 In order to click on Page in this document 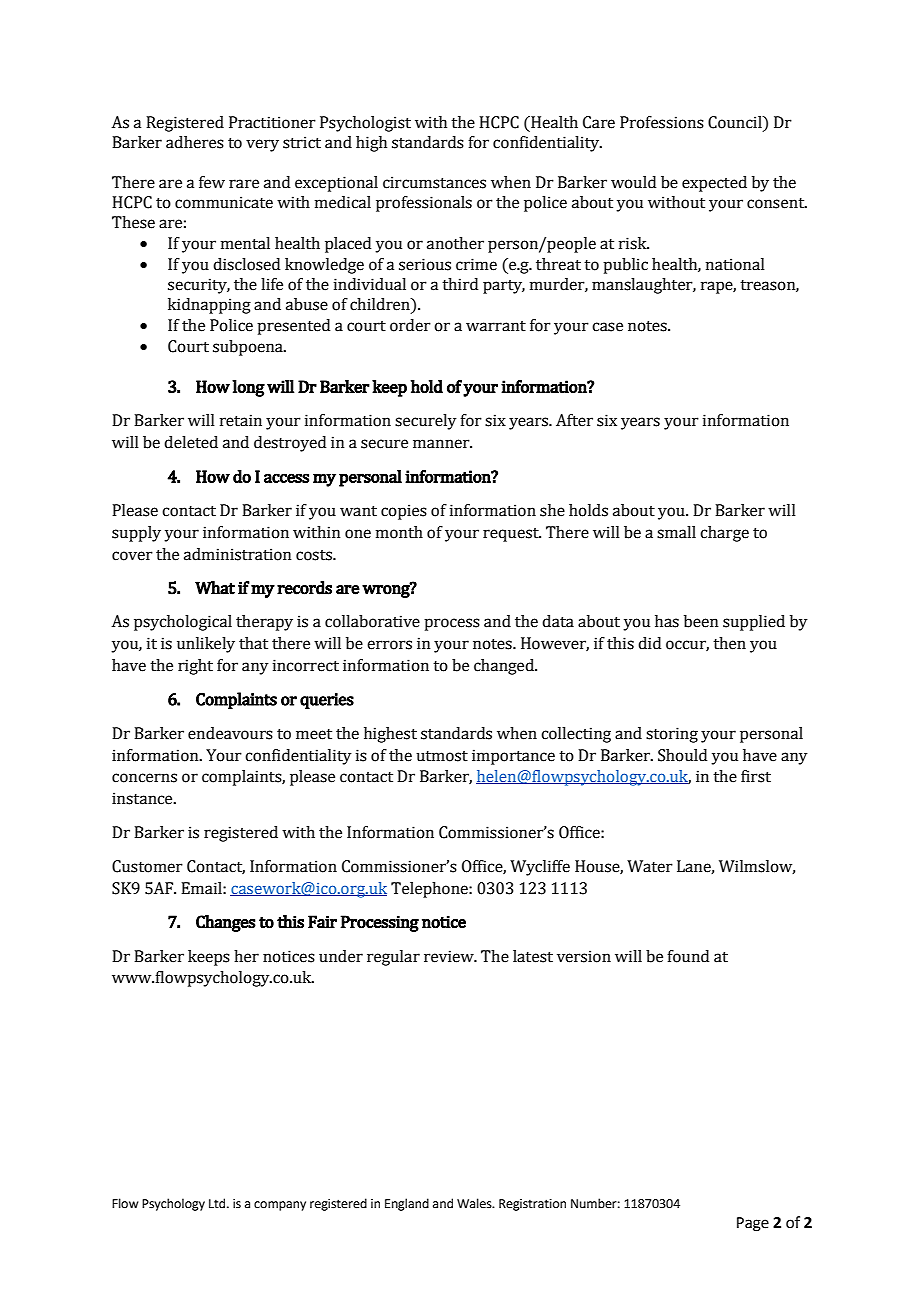, I will do `click(753, 1224)`.
